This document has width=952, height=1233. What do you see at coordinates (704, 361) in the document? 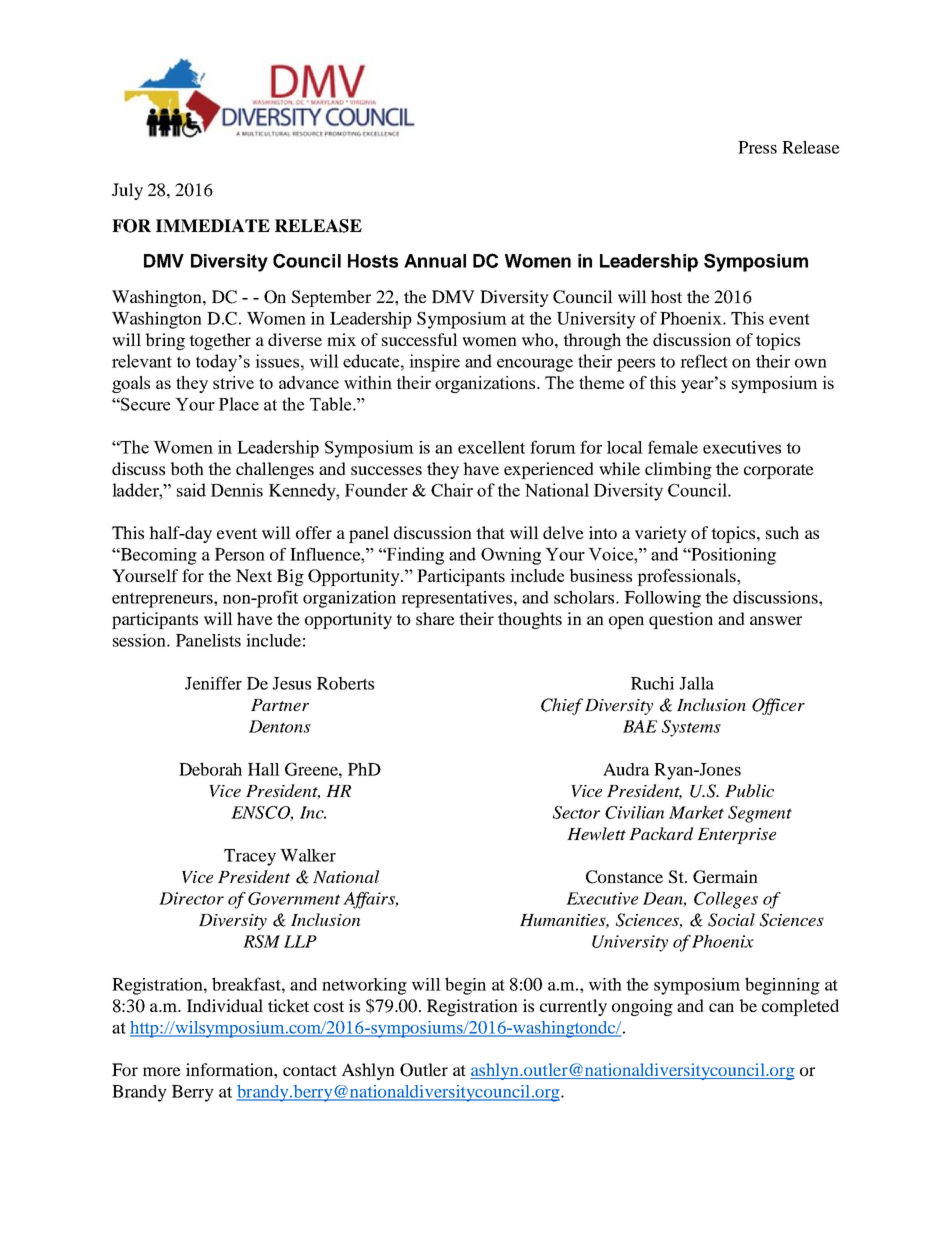
I see `reflect` at bounding box center [704, 361].
